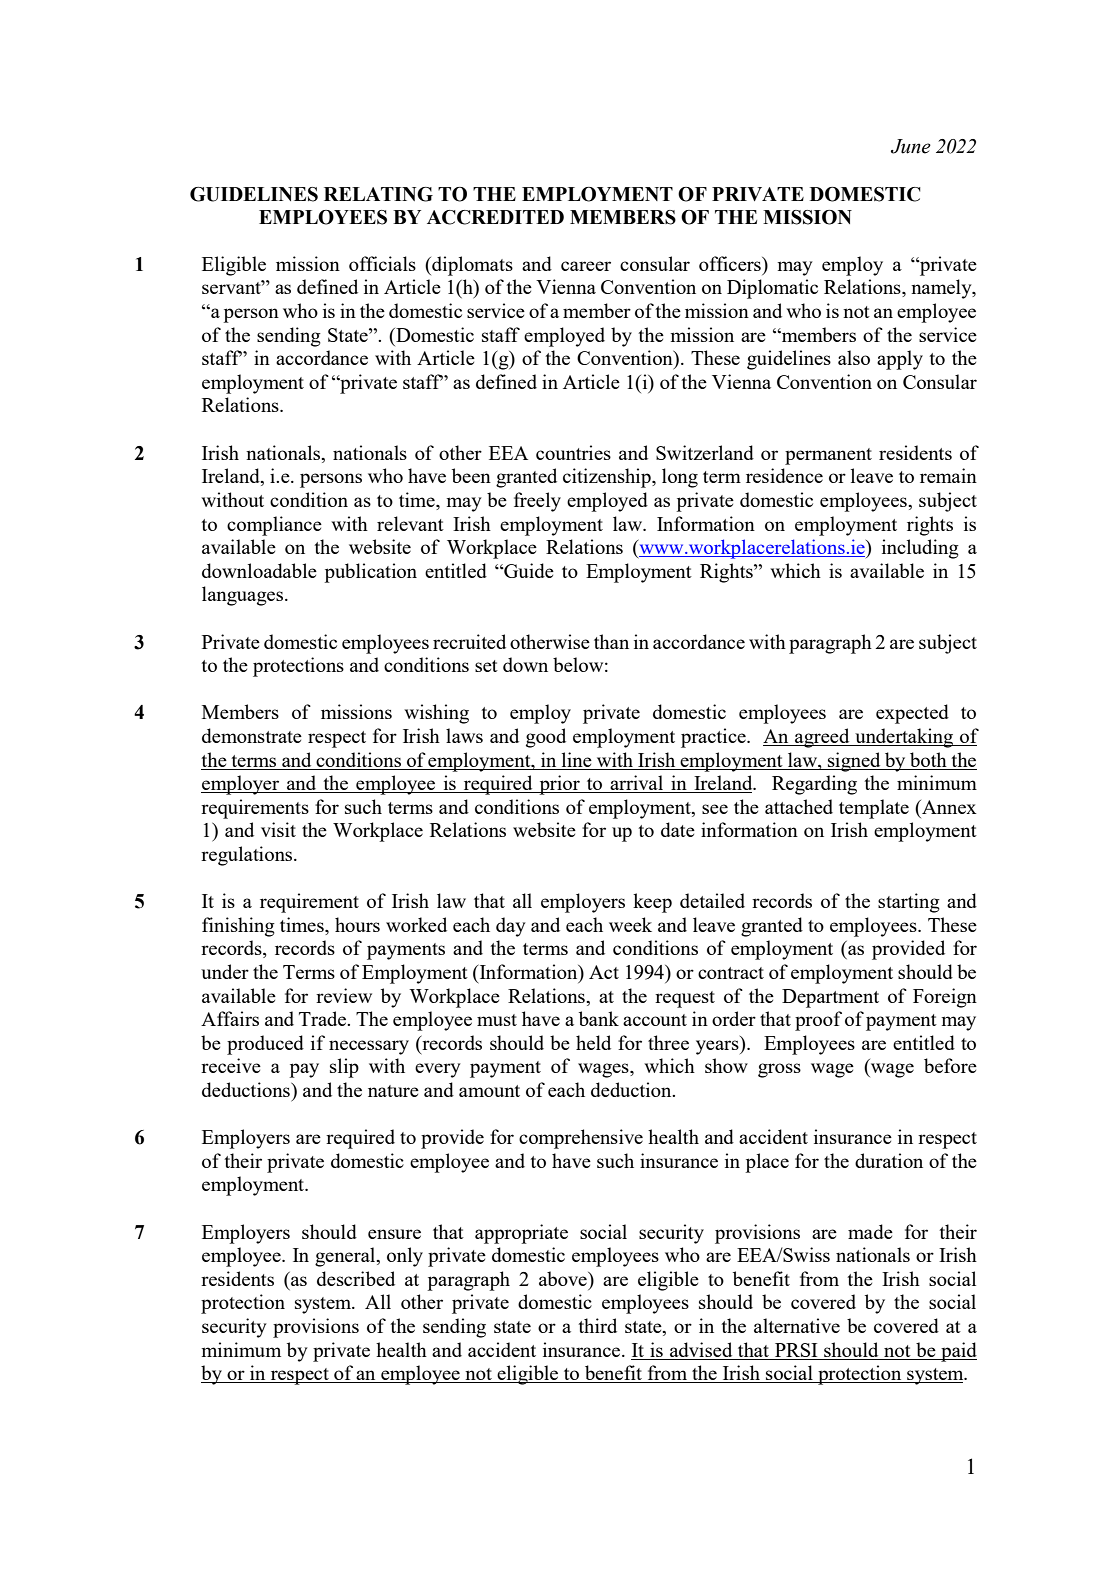 This screenshot has width=1111, height=1571. What do you see at coordinates (378, 194) in the screenshot?
I see `RELATING` at bounding box center [378, 194].
